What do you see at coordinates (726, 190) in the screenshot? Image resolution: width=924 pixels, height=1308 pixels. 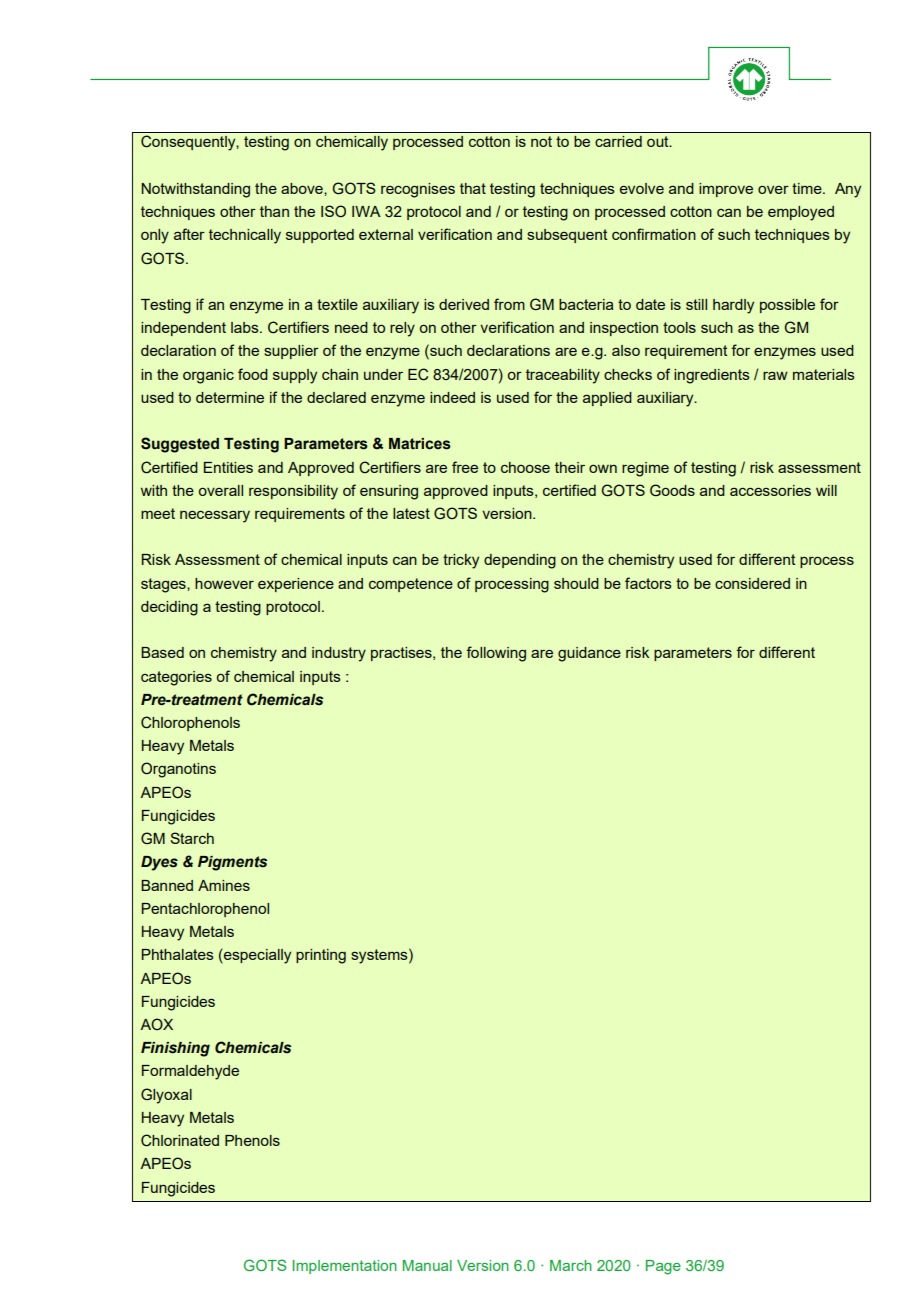 I see `improve` at bounding box center [726, 190].
